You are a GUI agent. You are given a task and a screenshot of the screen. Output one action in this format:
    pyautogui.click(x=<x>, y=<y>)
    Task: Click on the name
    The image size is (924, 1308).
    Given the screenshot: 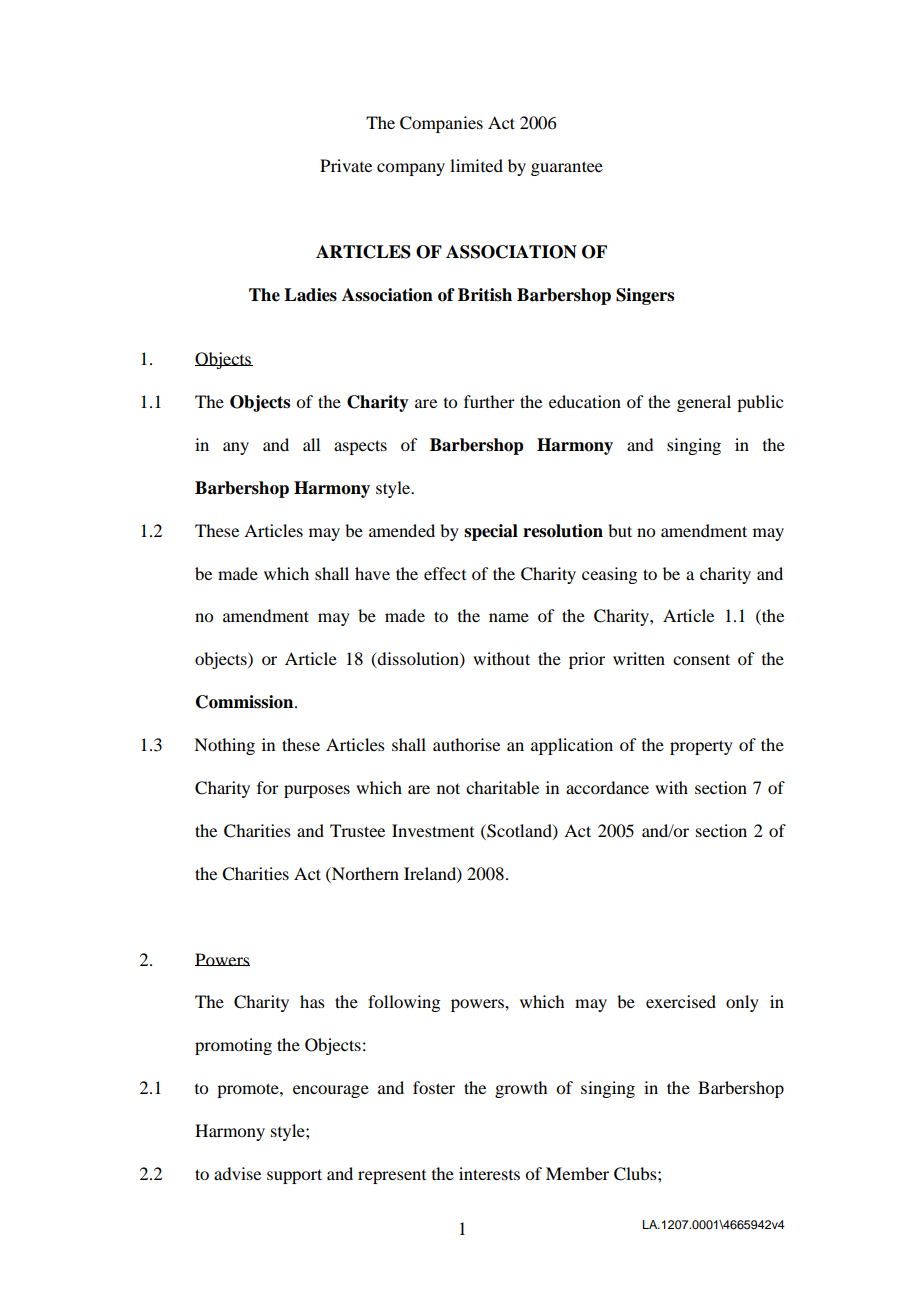 What is the action you would take?
    pyautogui.click(x=509, y=617)
